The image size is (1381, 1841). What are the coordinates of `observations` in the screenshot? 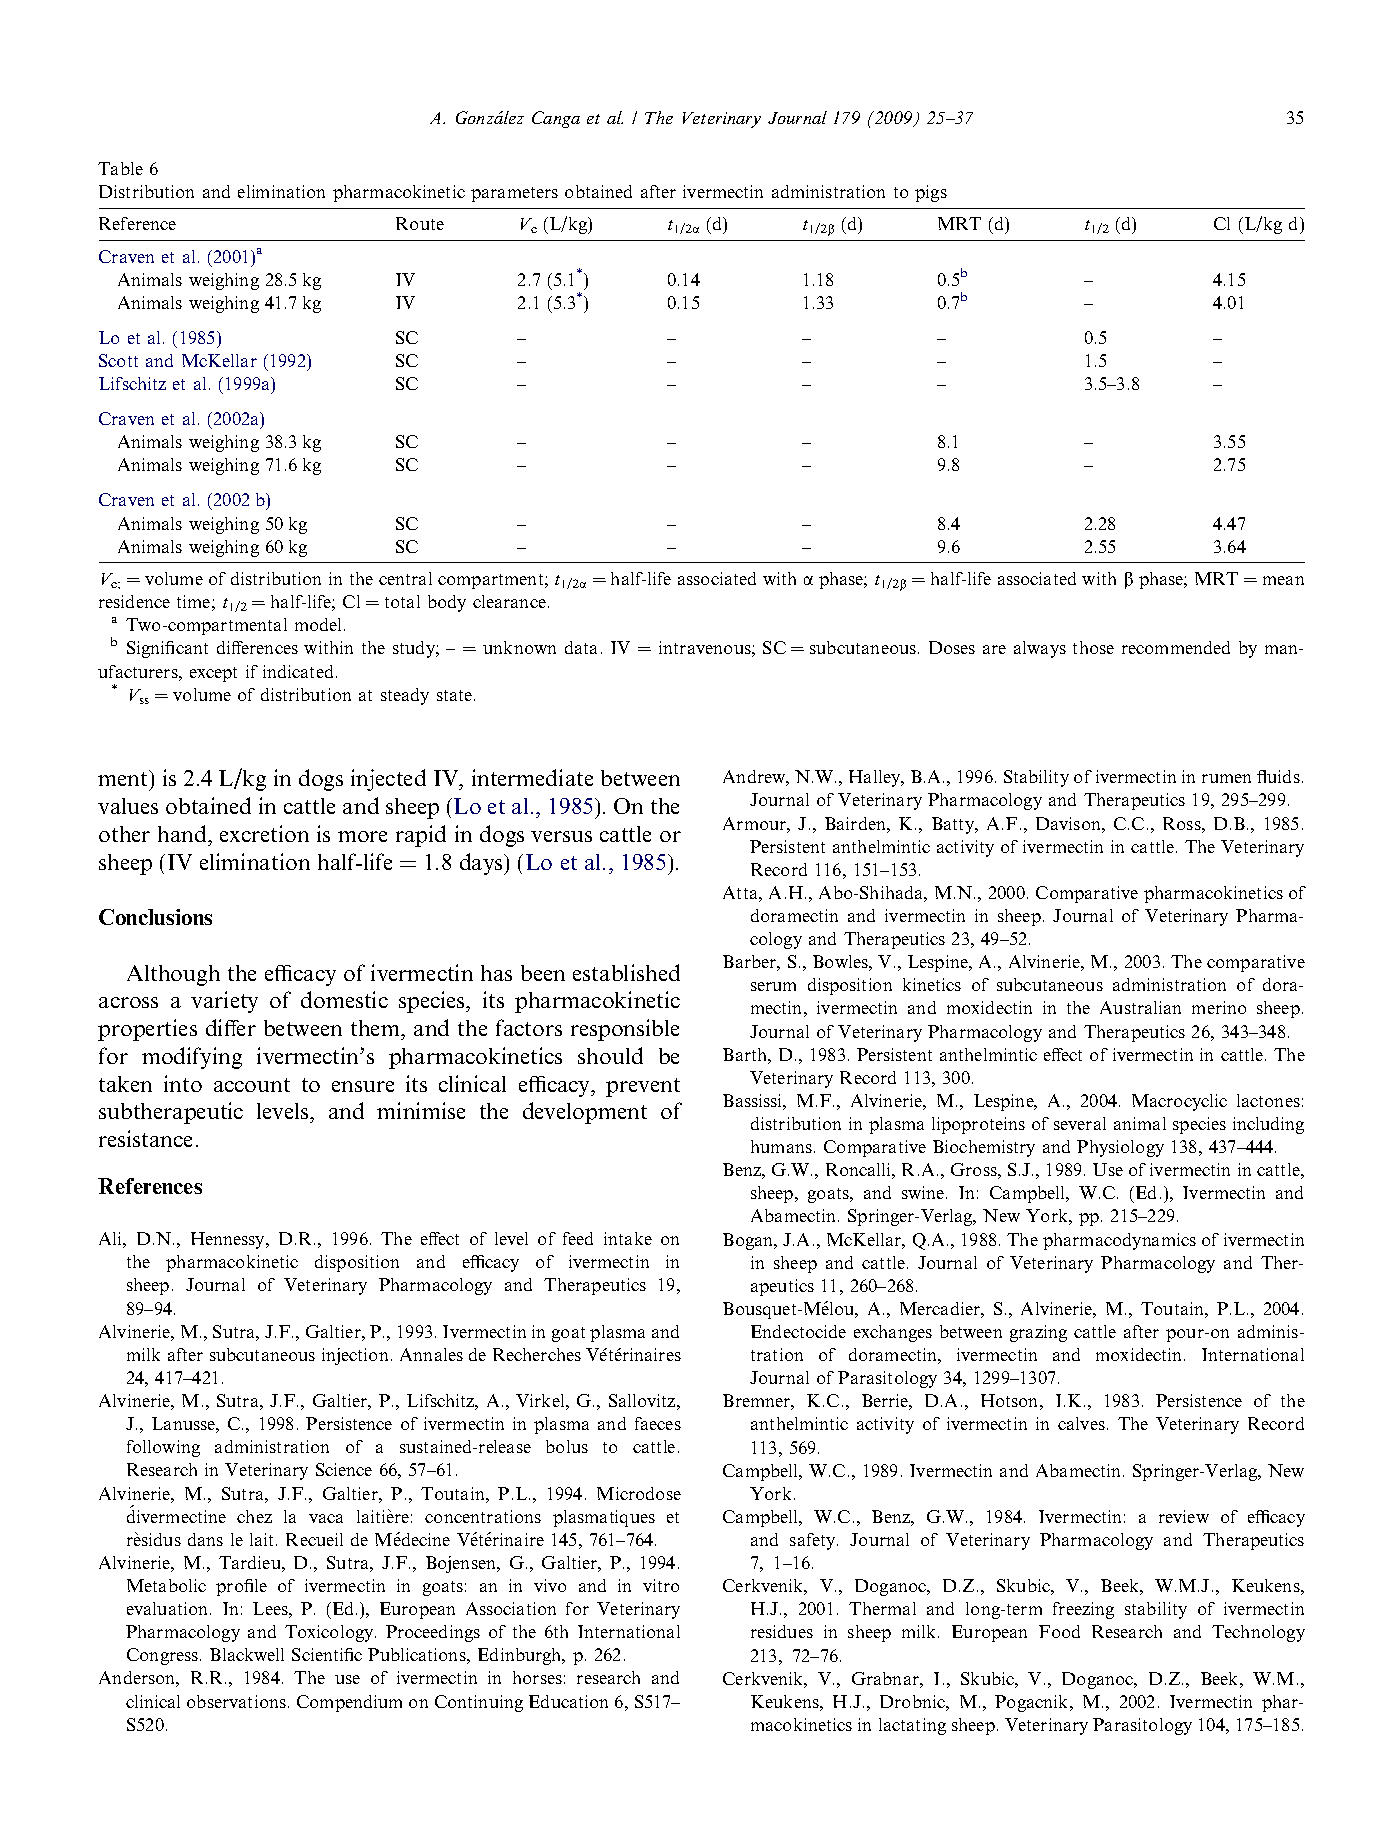 It's located at (236, 1701).
